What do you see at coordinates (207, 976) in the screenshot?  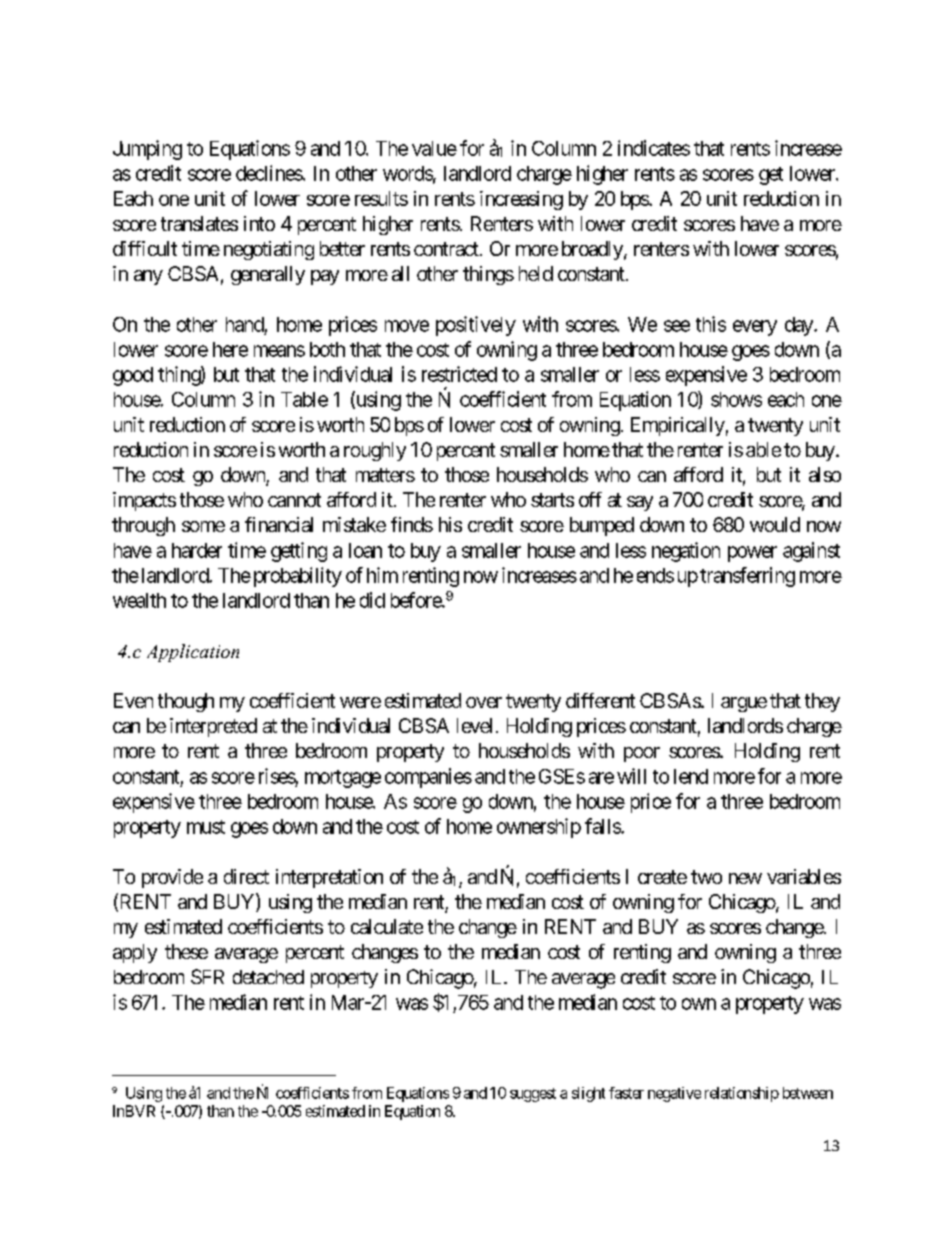 I see `SFR` at bounding box center [207, 976].
